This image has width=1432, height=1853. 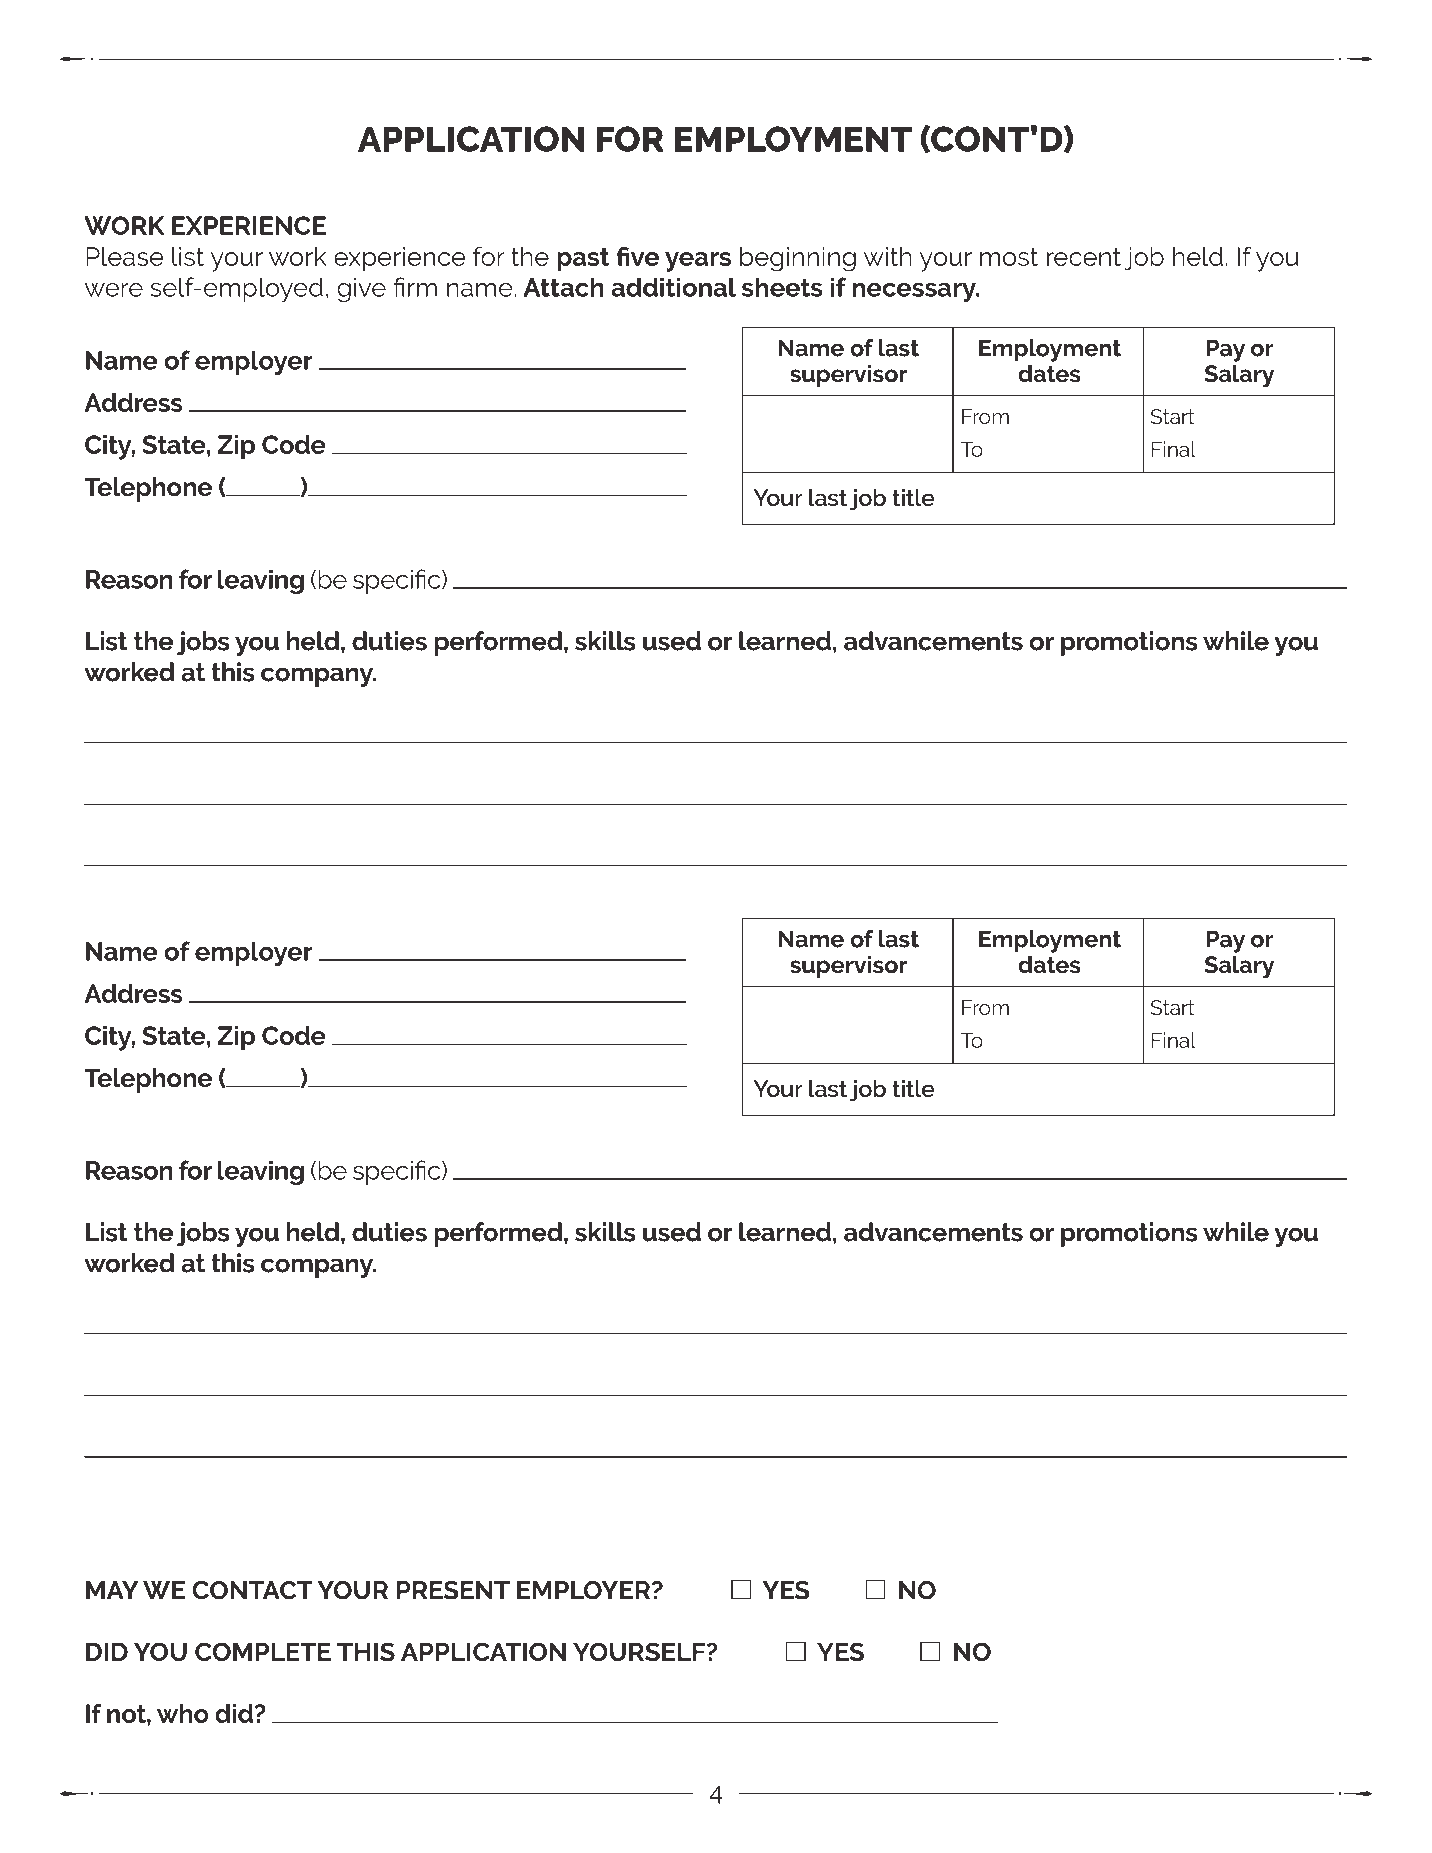 What do you see at coordinates (673, 287) in the image?
I see `additional` at bounding box center [673, 287].
